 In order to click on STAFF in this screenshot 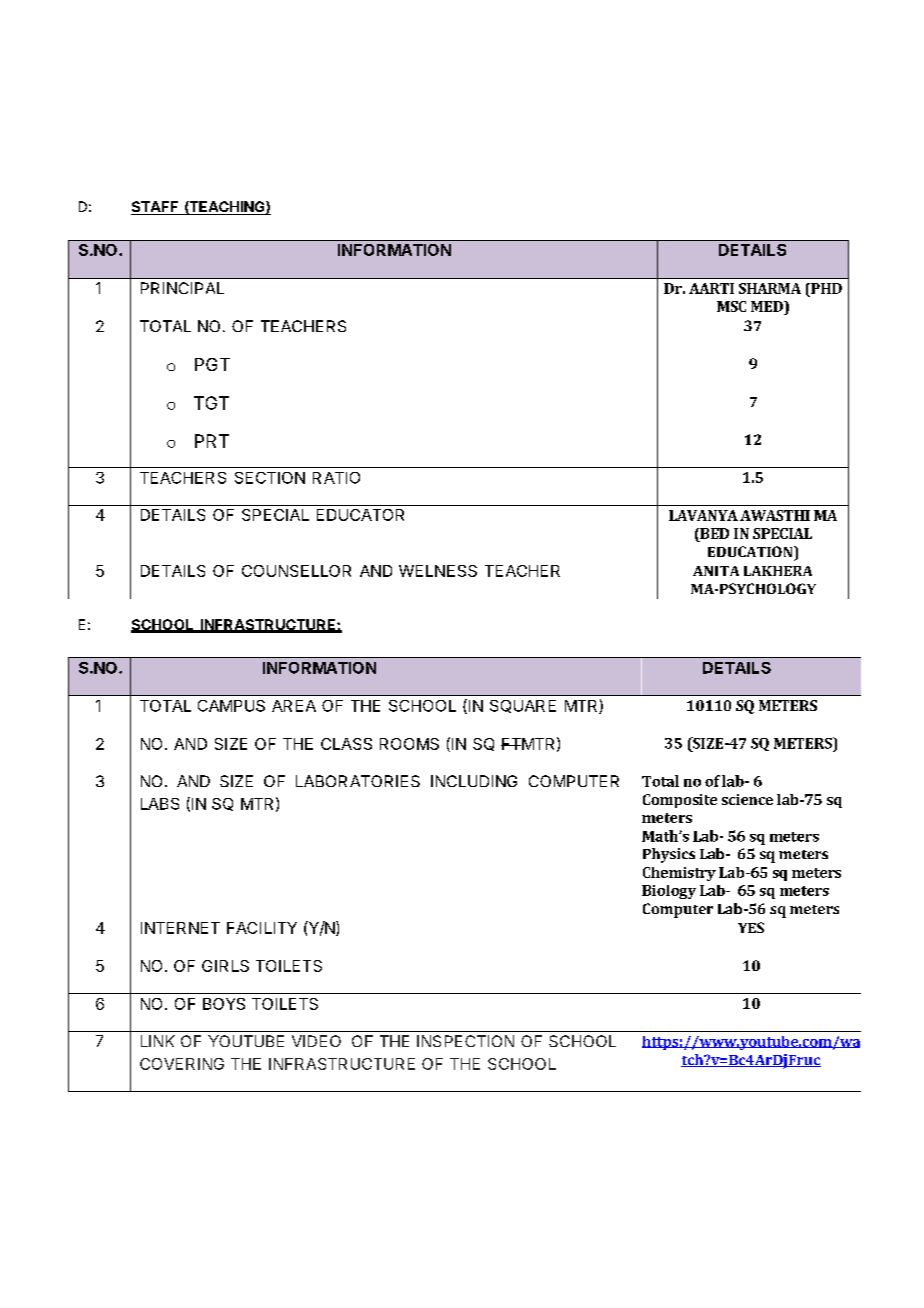, I will do `click(156, 208)`.
